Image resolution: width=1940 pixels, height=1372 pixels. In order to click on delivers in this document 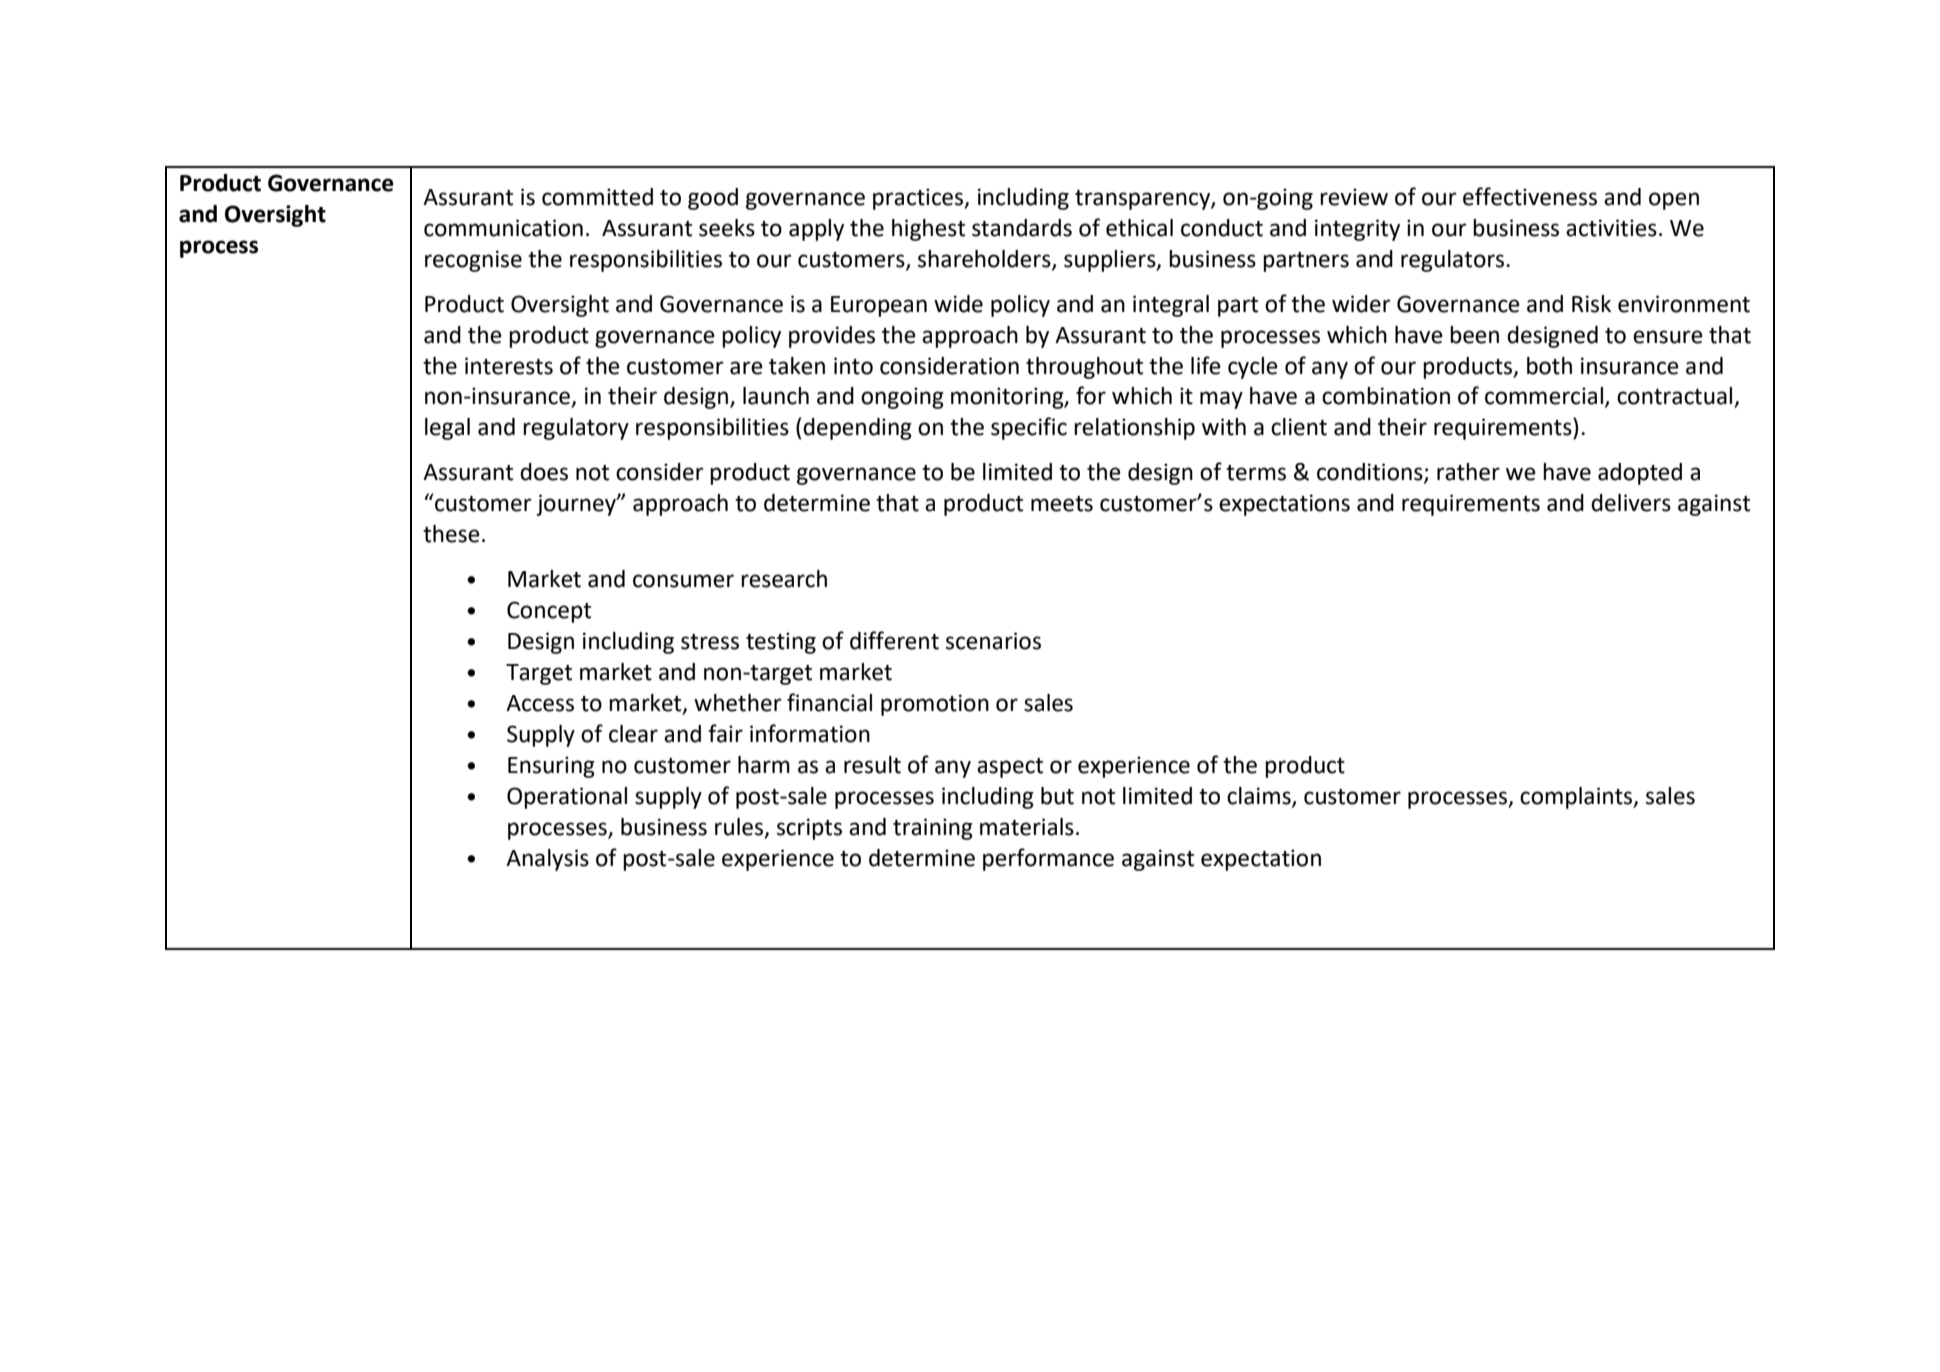, I will do `click(1631, 503)`.
